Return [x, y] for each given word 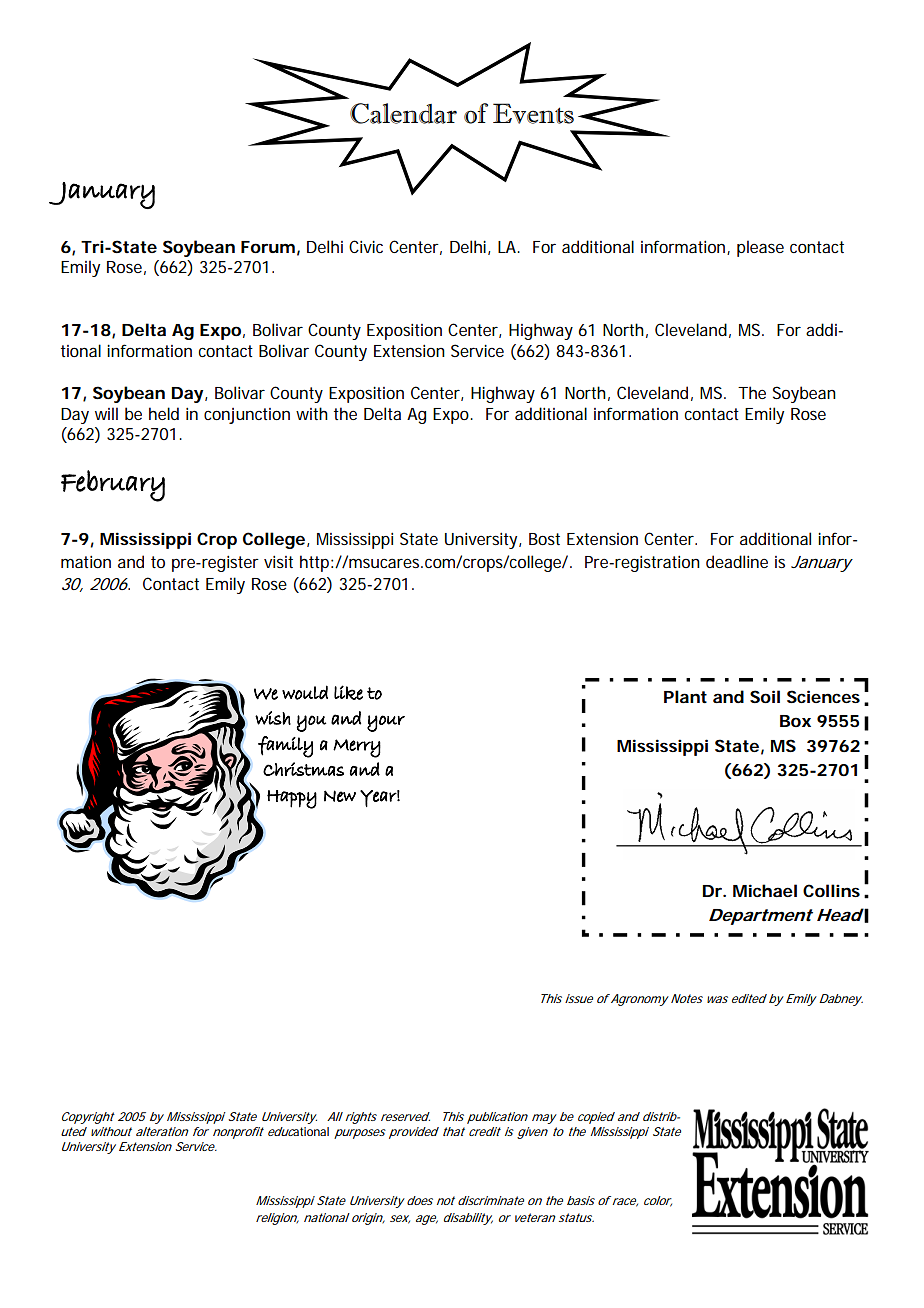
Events [533, 113]
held [164, 413]
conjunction [247, 416]
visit [278, 562]
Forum [268, 247]
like [348, 692]
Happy [292, 799]
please [760, 248]
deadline [737, 561]
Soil [765, 696]
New [340, 796]
